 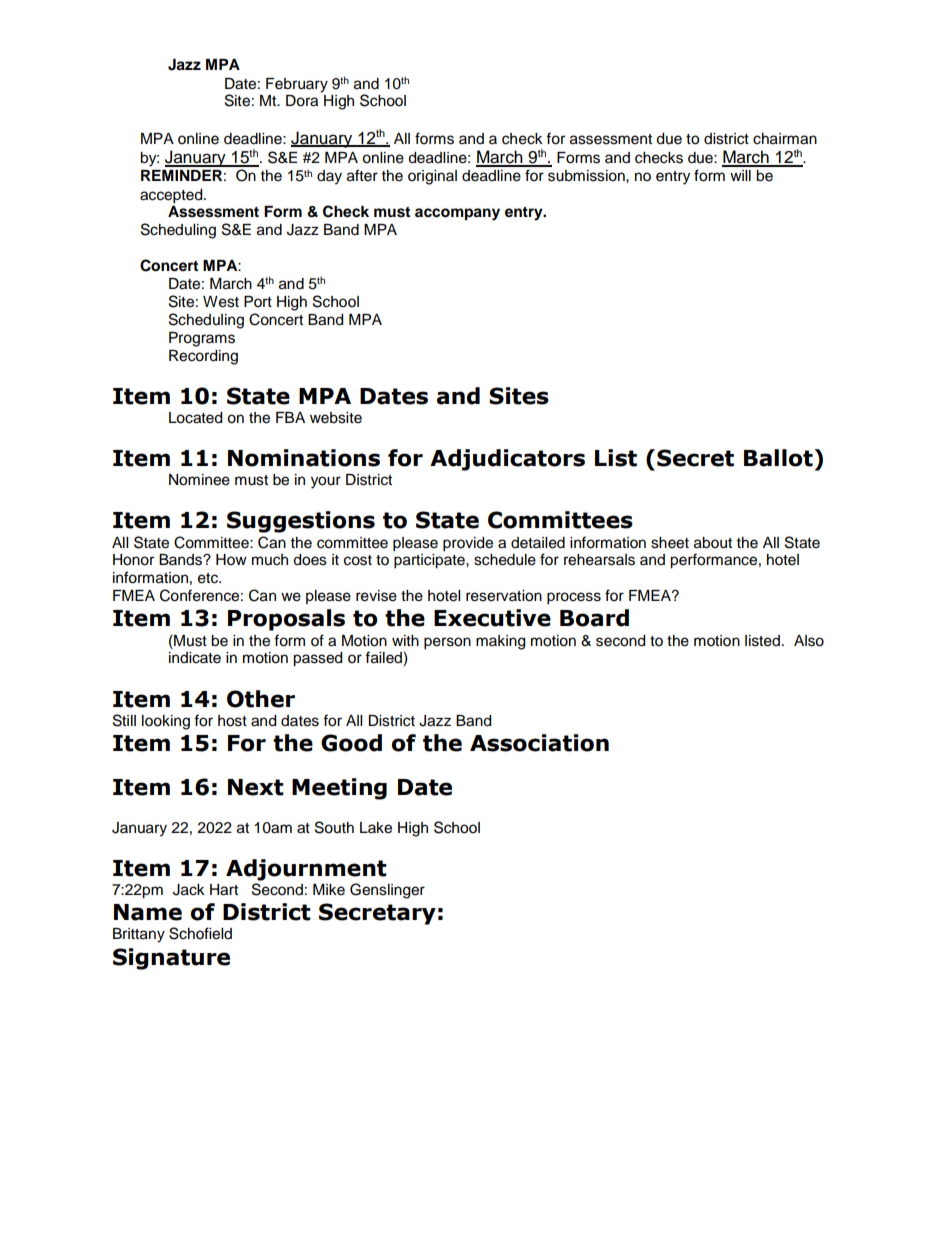 What do you see at coordinates (302, 101) in the screenshot?
I see `Dora` at bounding box center [302, 101].
